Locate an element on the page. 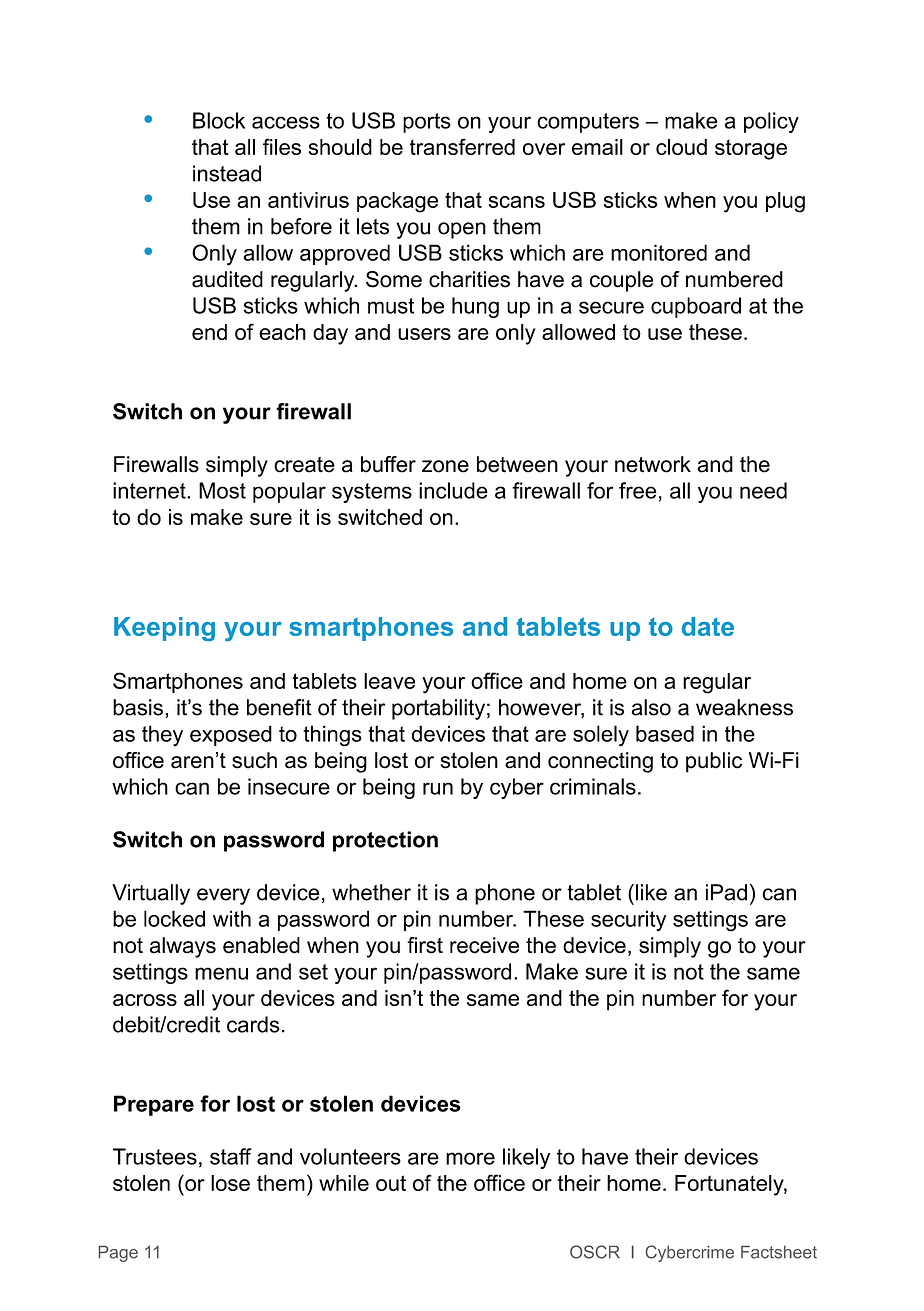  out is located at coordinates (391, 1183).
